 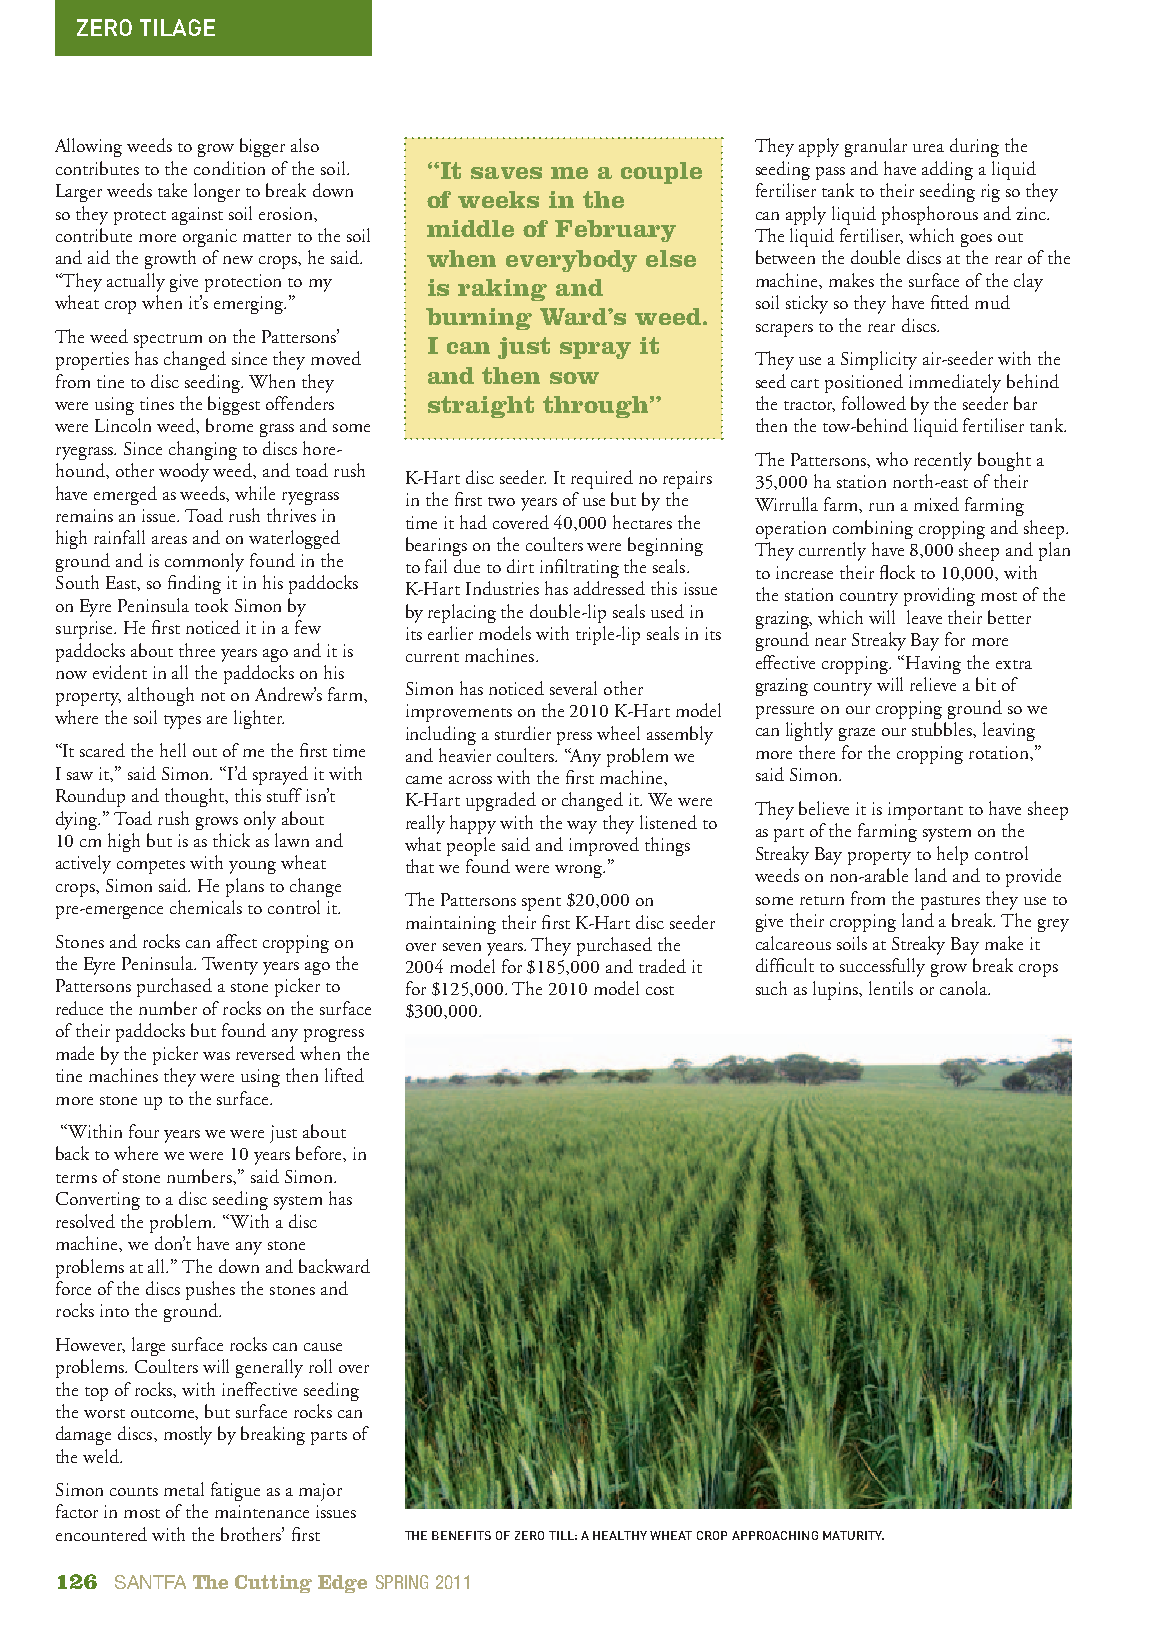 I want to click on help, so click(x=952, y=855).
